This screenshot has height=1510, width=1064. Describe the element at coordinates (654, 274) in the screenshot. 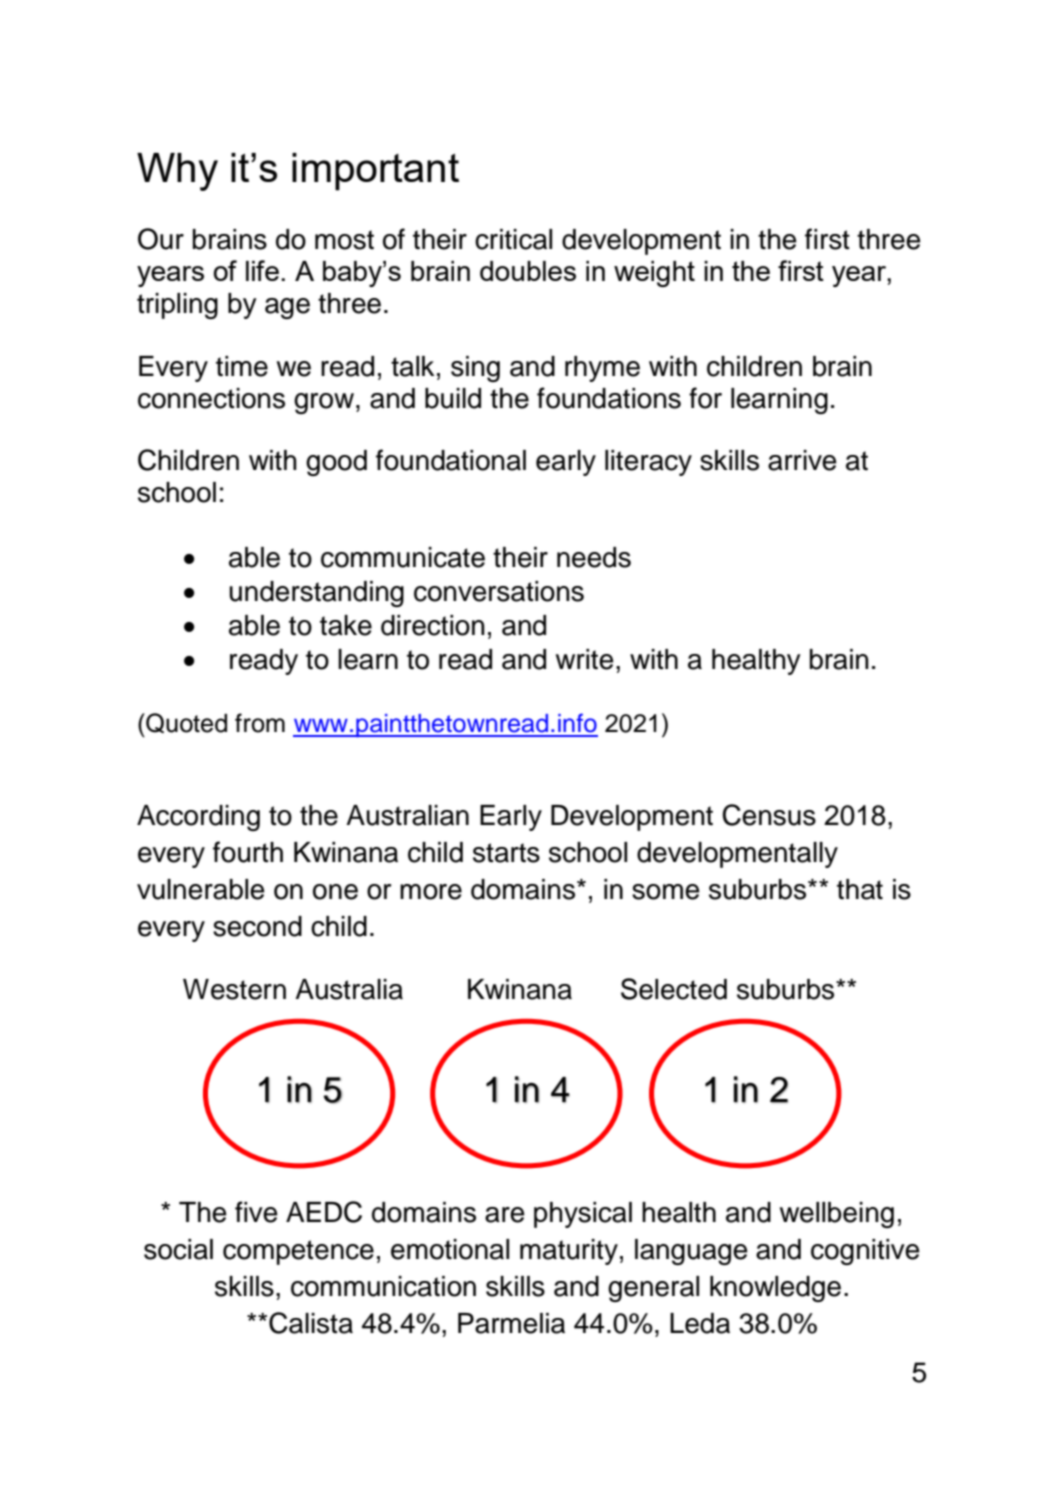

I see `weight` at that location.
